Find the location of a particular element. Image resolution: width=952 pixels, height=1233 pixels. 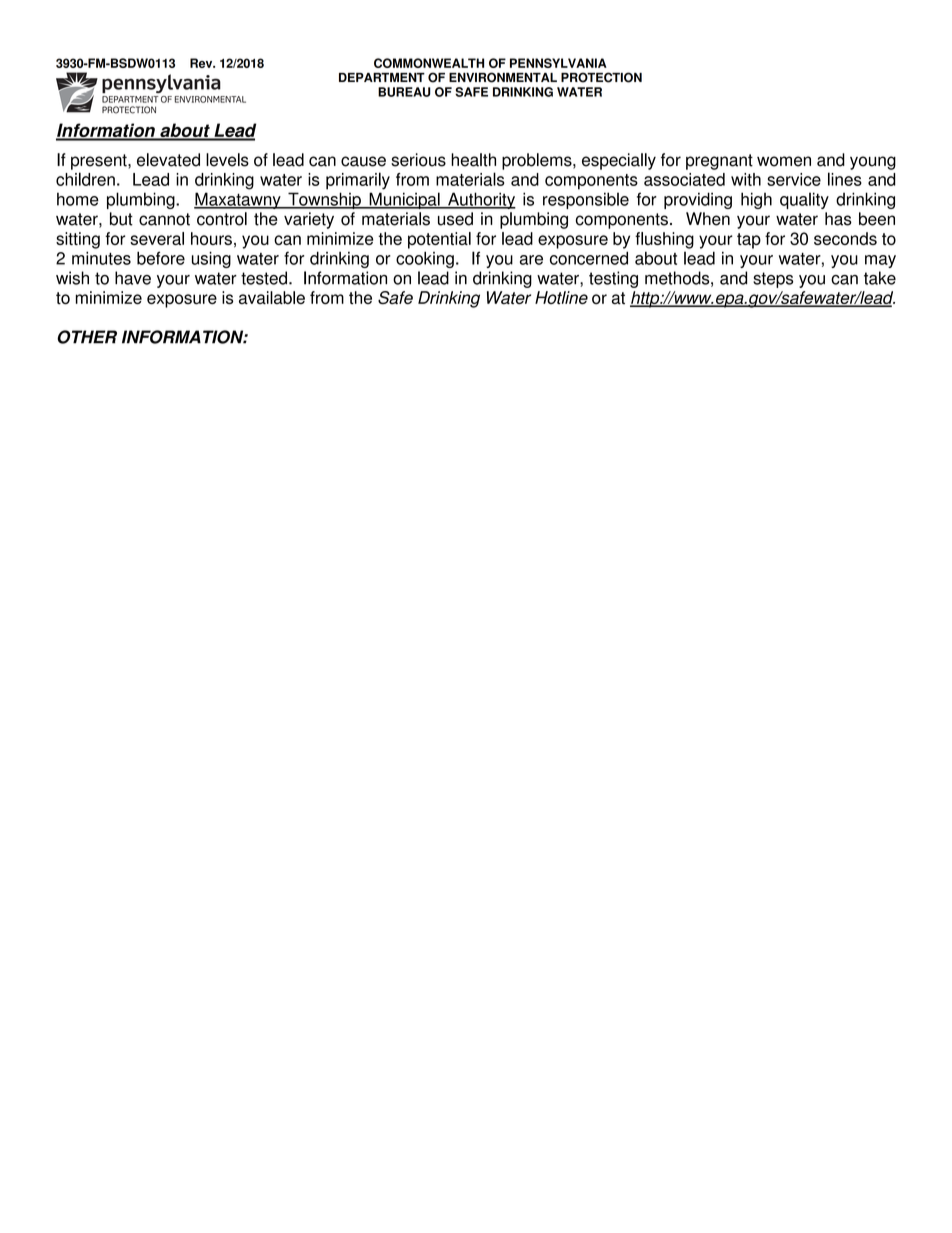

cooking is located at coordinates (425, 259).
